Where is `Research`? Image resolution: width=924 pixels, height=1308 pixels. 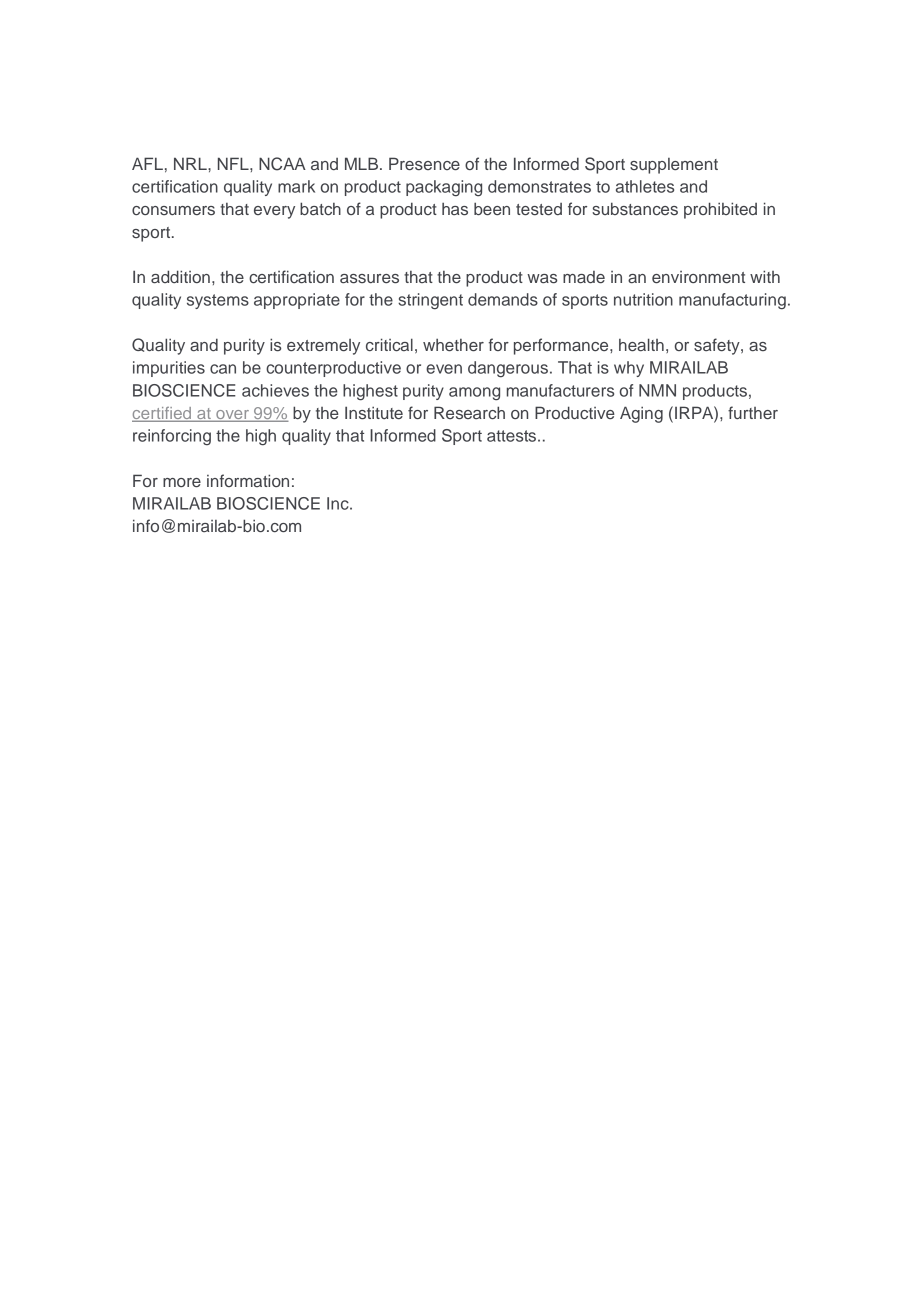
Research is located at coordinates (469, 413).
